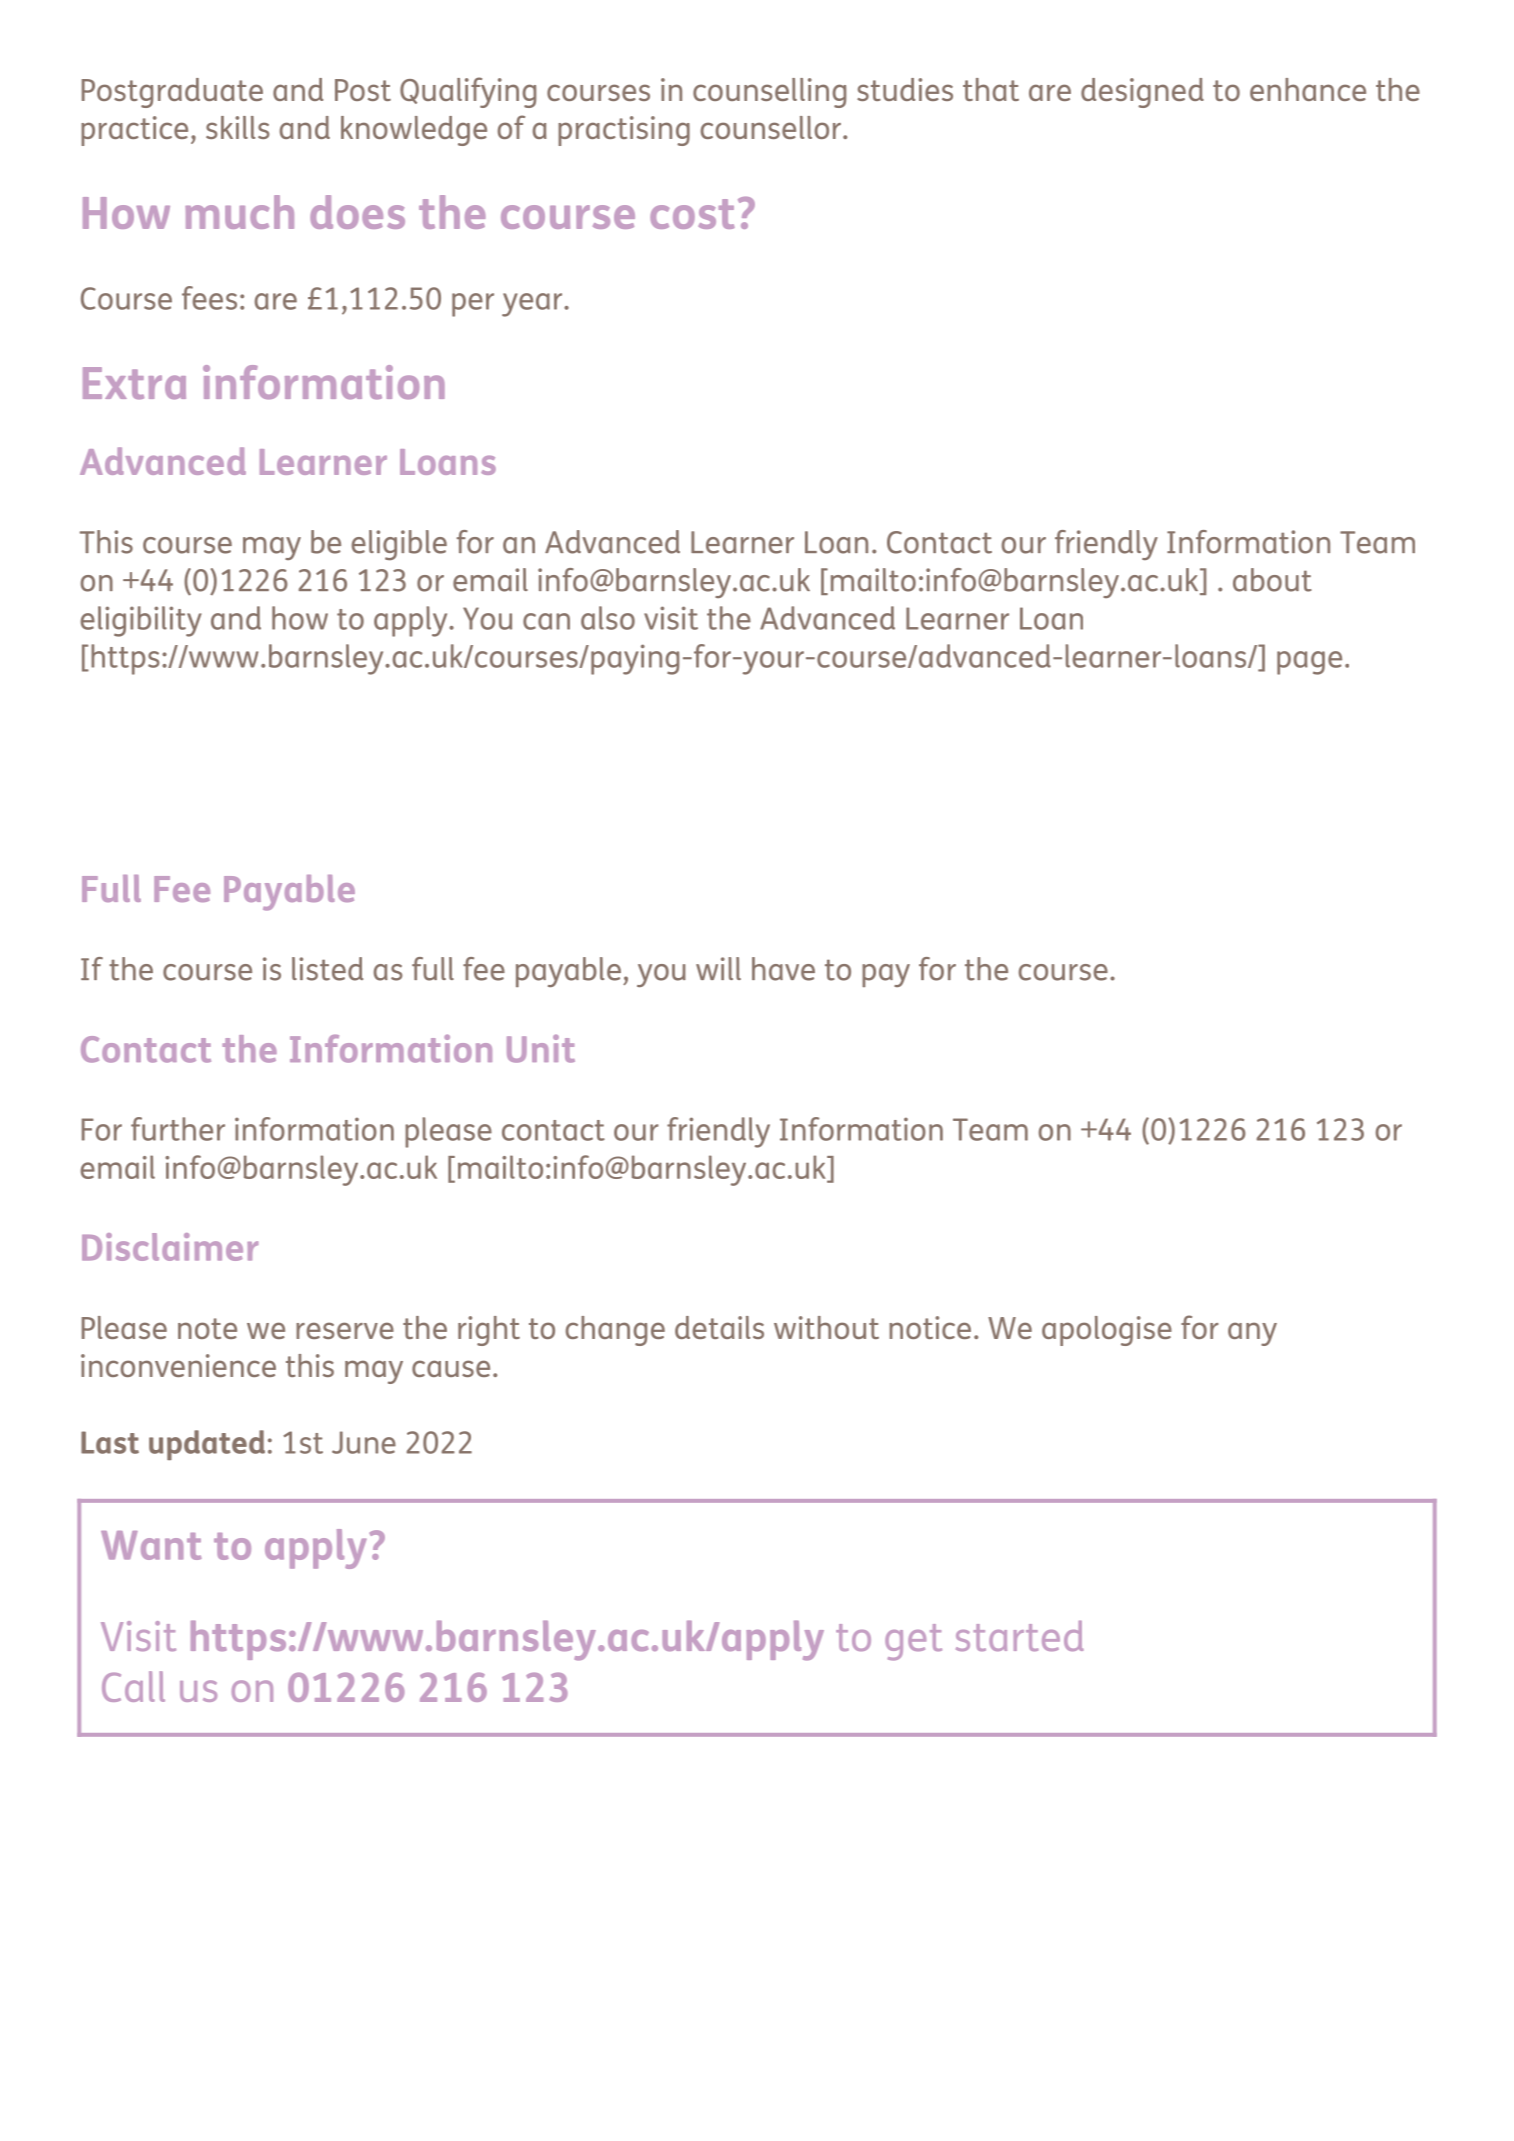  Describe the element at coordinates (718, 968) in the screenshot. I see `will` at that location.
